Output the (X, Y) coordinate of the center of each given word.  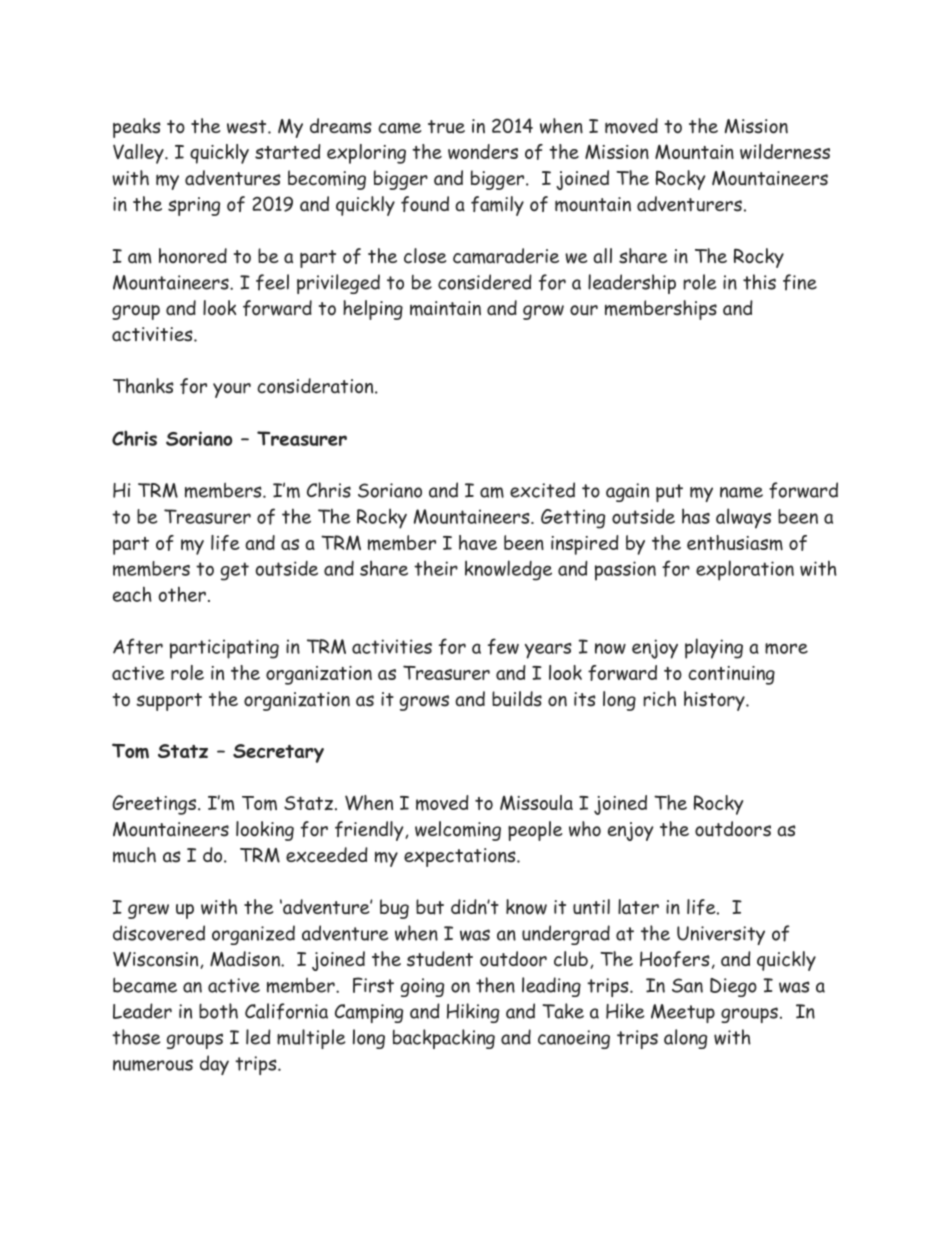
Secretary (278, 753)
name (741, 492)
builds (517, 699)
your (232, 390)
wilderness (785, 151)
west (248, 127)
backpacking (444, 1039)
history (715, 701)
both (218, 1011)
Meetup (683, 1013)
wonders (483, 151)
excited (542, 490)
